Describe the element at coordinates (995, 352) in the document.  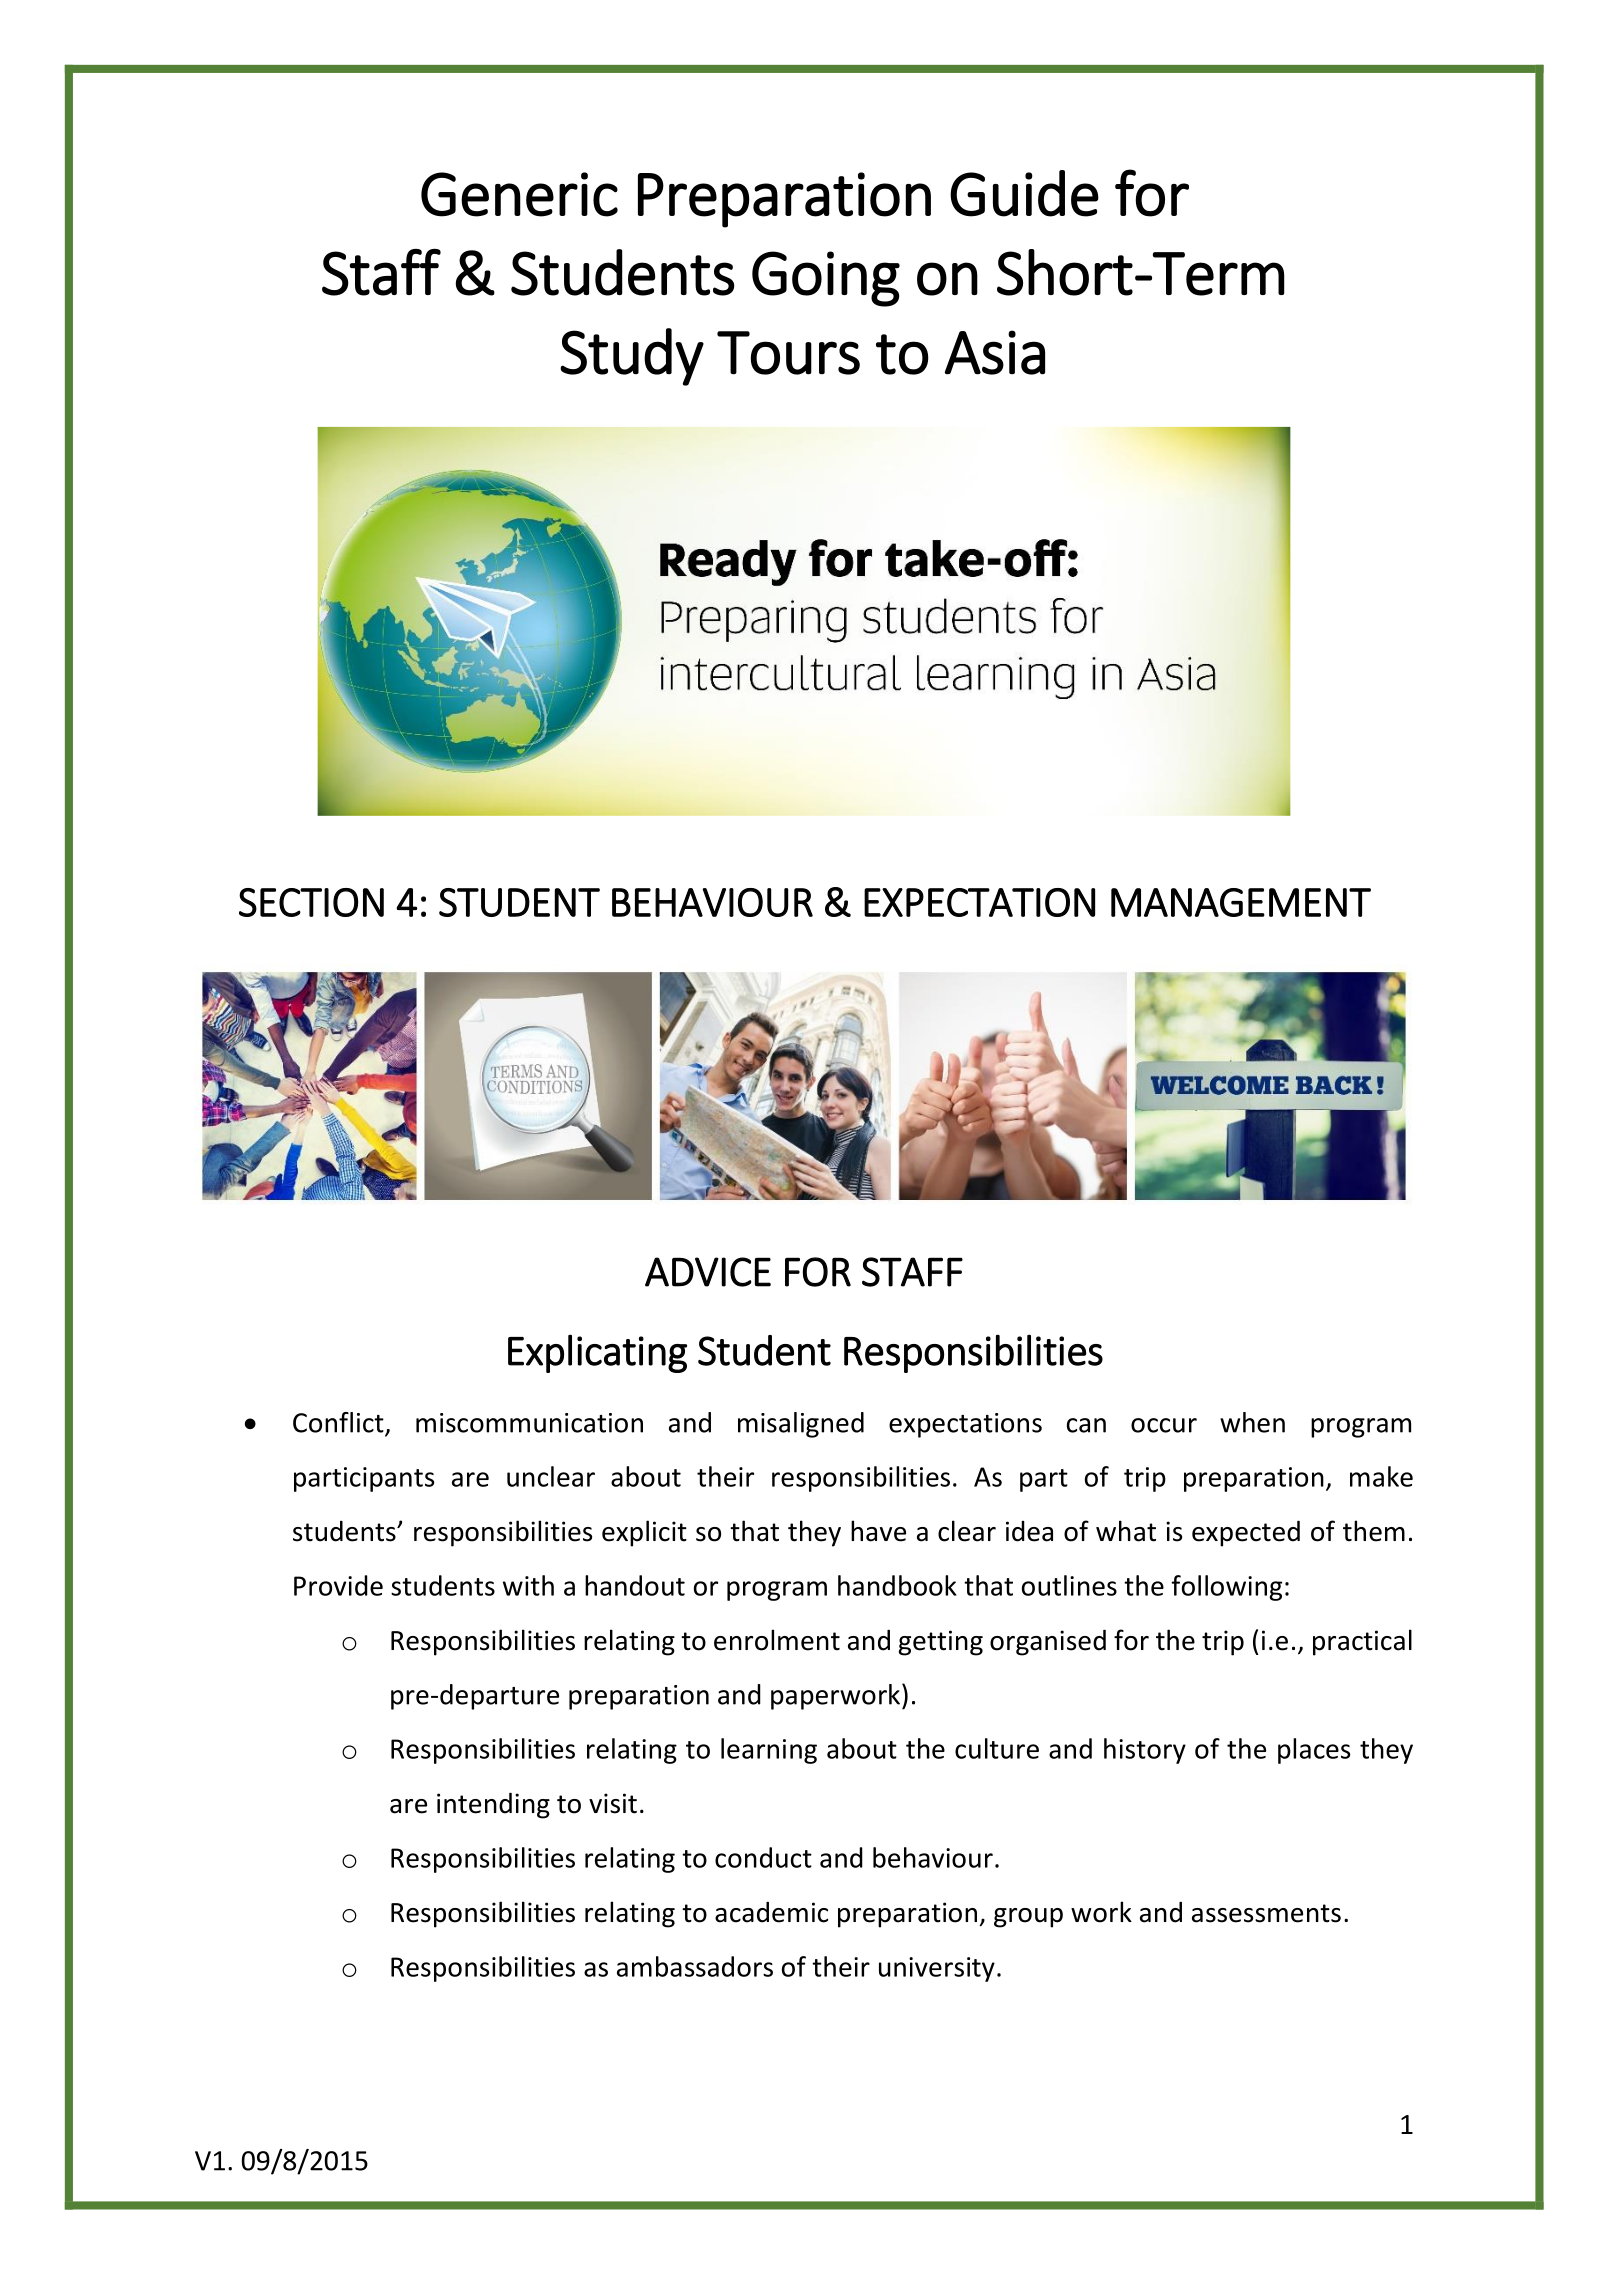
I see `Asia` at that location.
